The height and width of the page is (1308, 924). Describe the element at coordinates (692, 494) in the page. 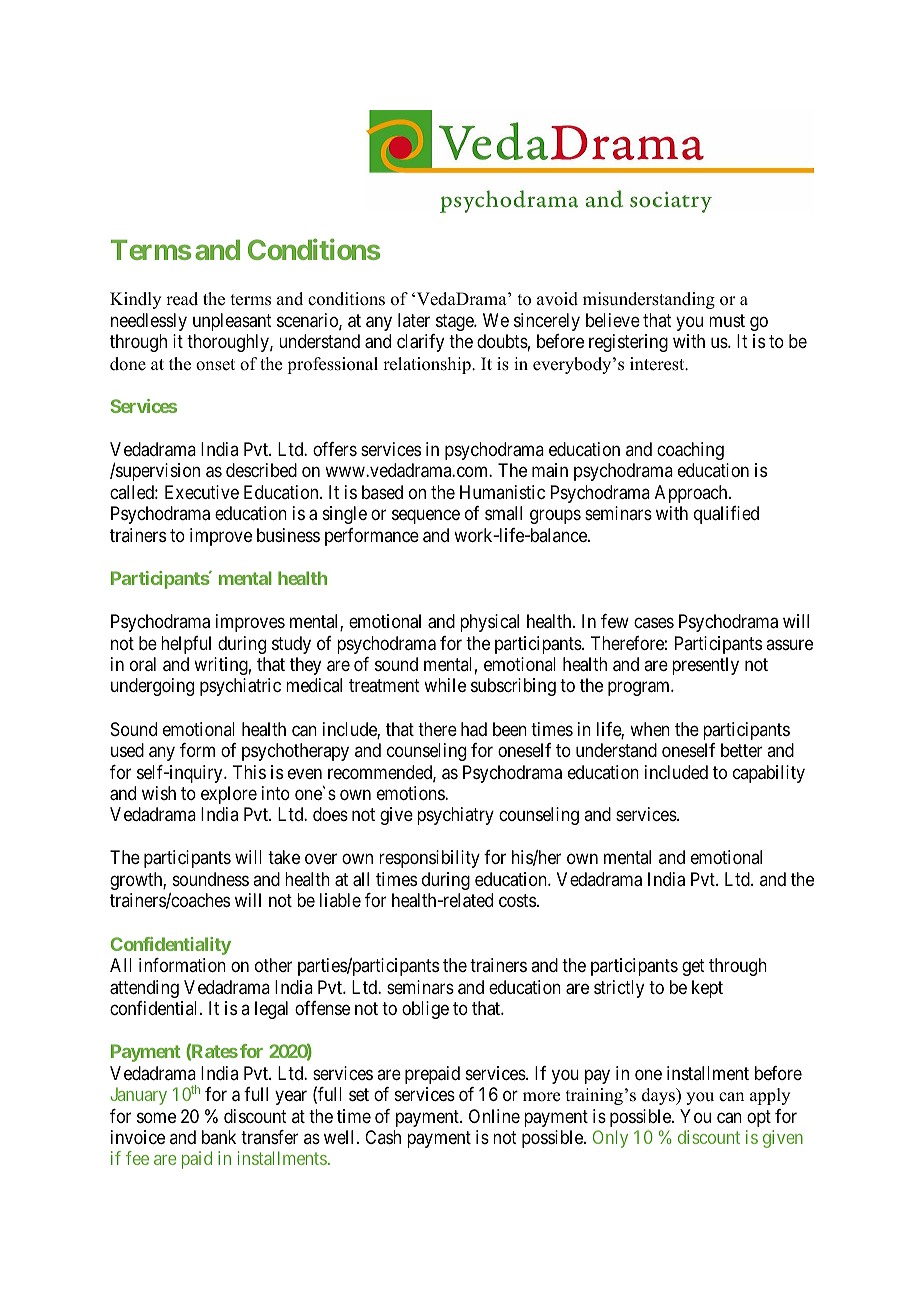

I see `Approach` at that location.
